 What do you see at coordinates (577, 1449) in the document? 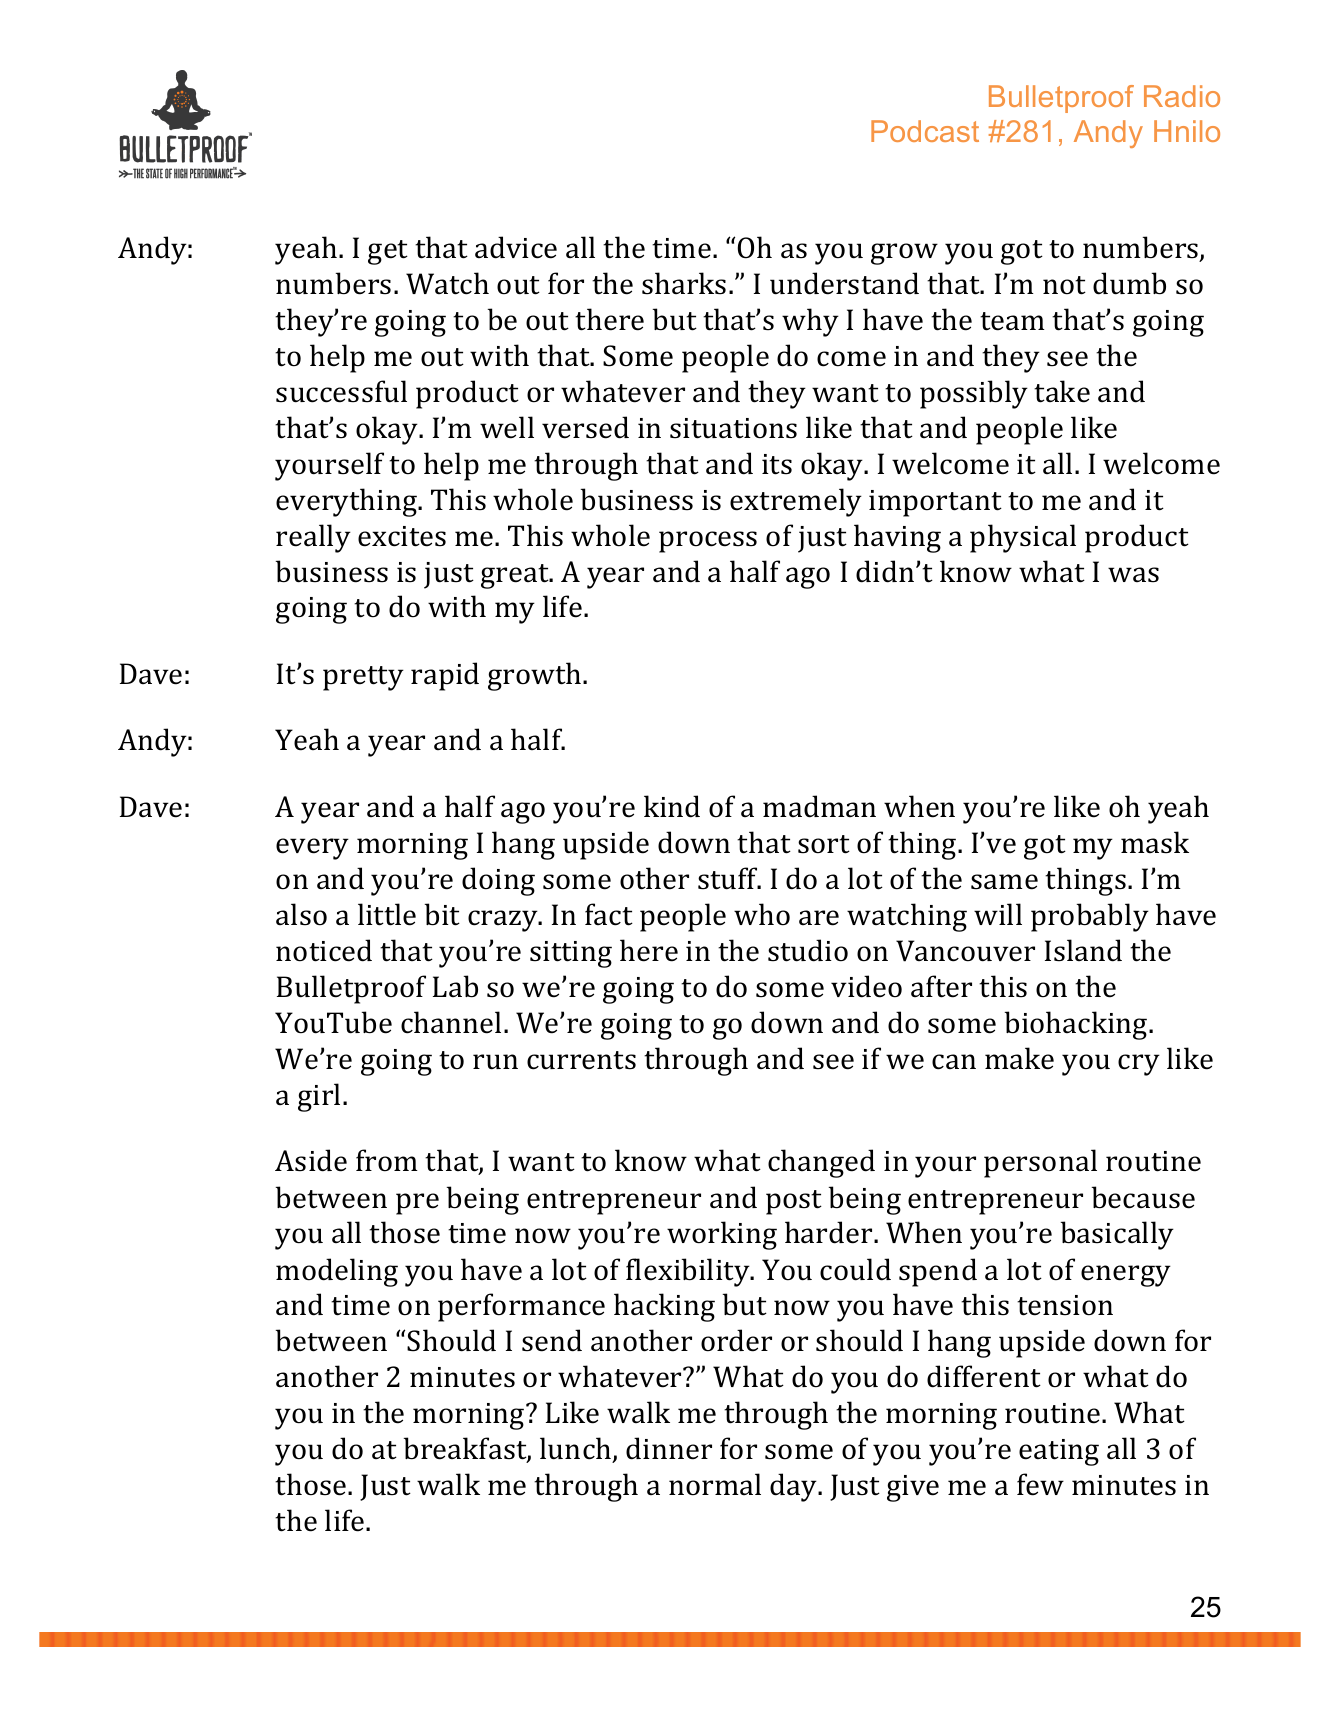
I see `lunch` at bounding box center [577, 1449].
